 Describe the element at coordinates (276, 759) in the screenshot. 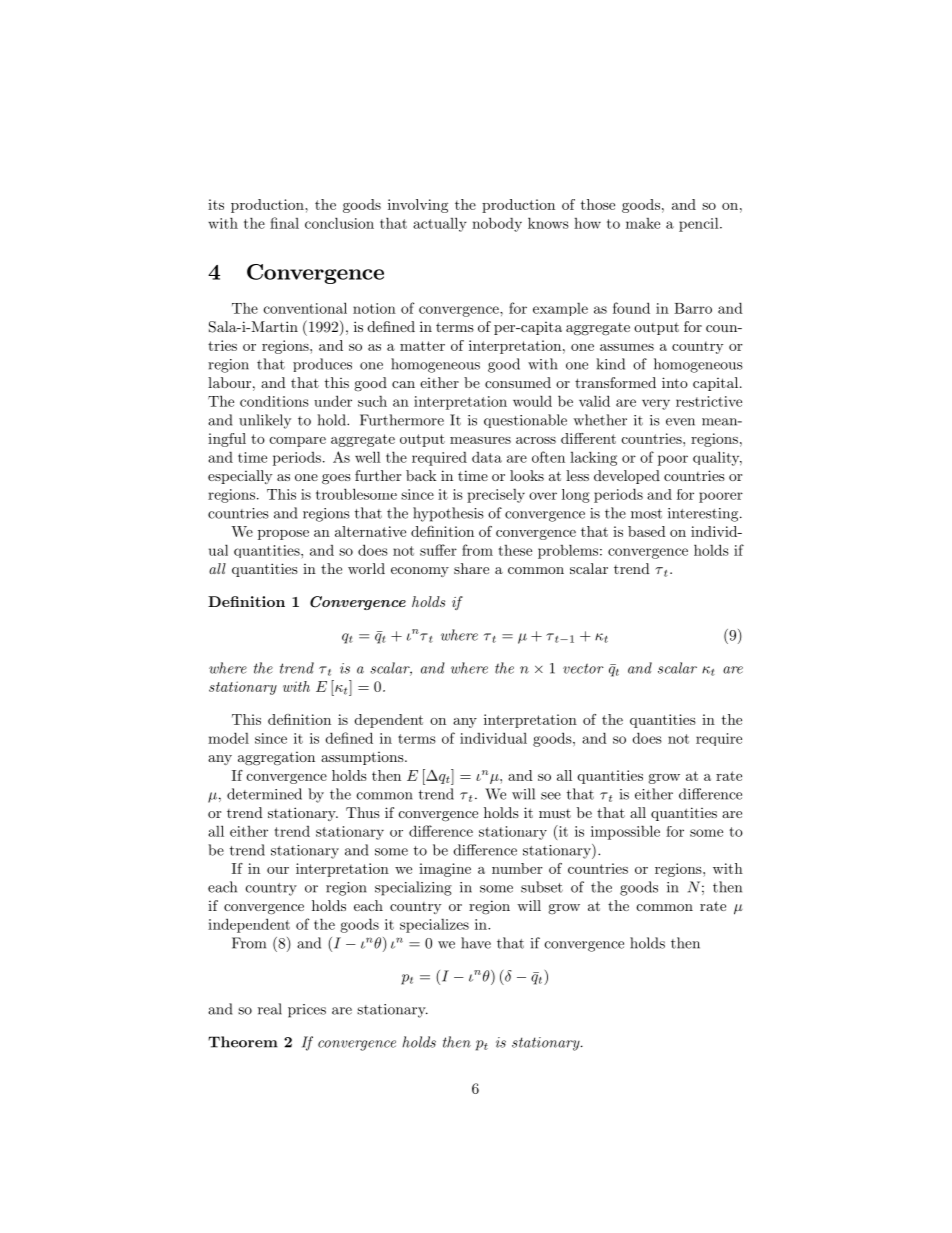

I see `aggregation` at that location.
